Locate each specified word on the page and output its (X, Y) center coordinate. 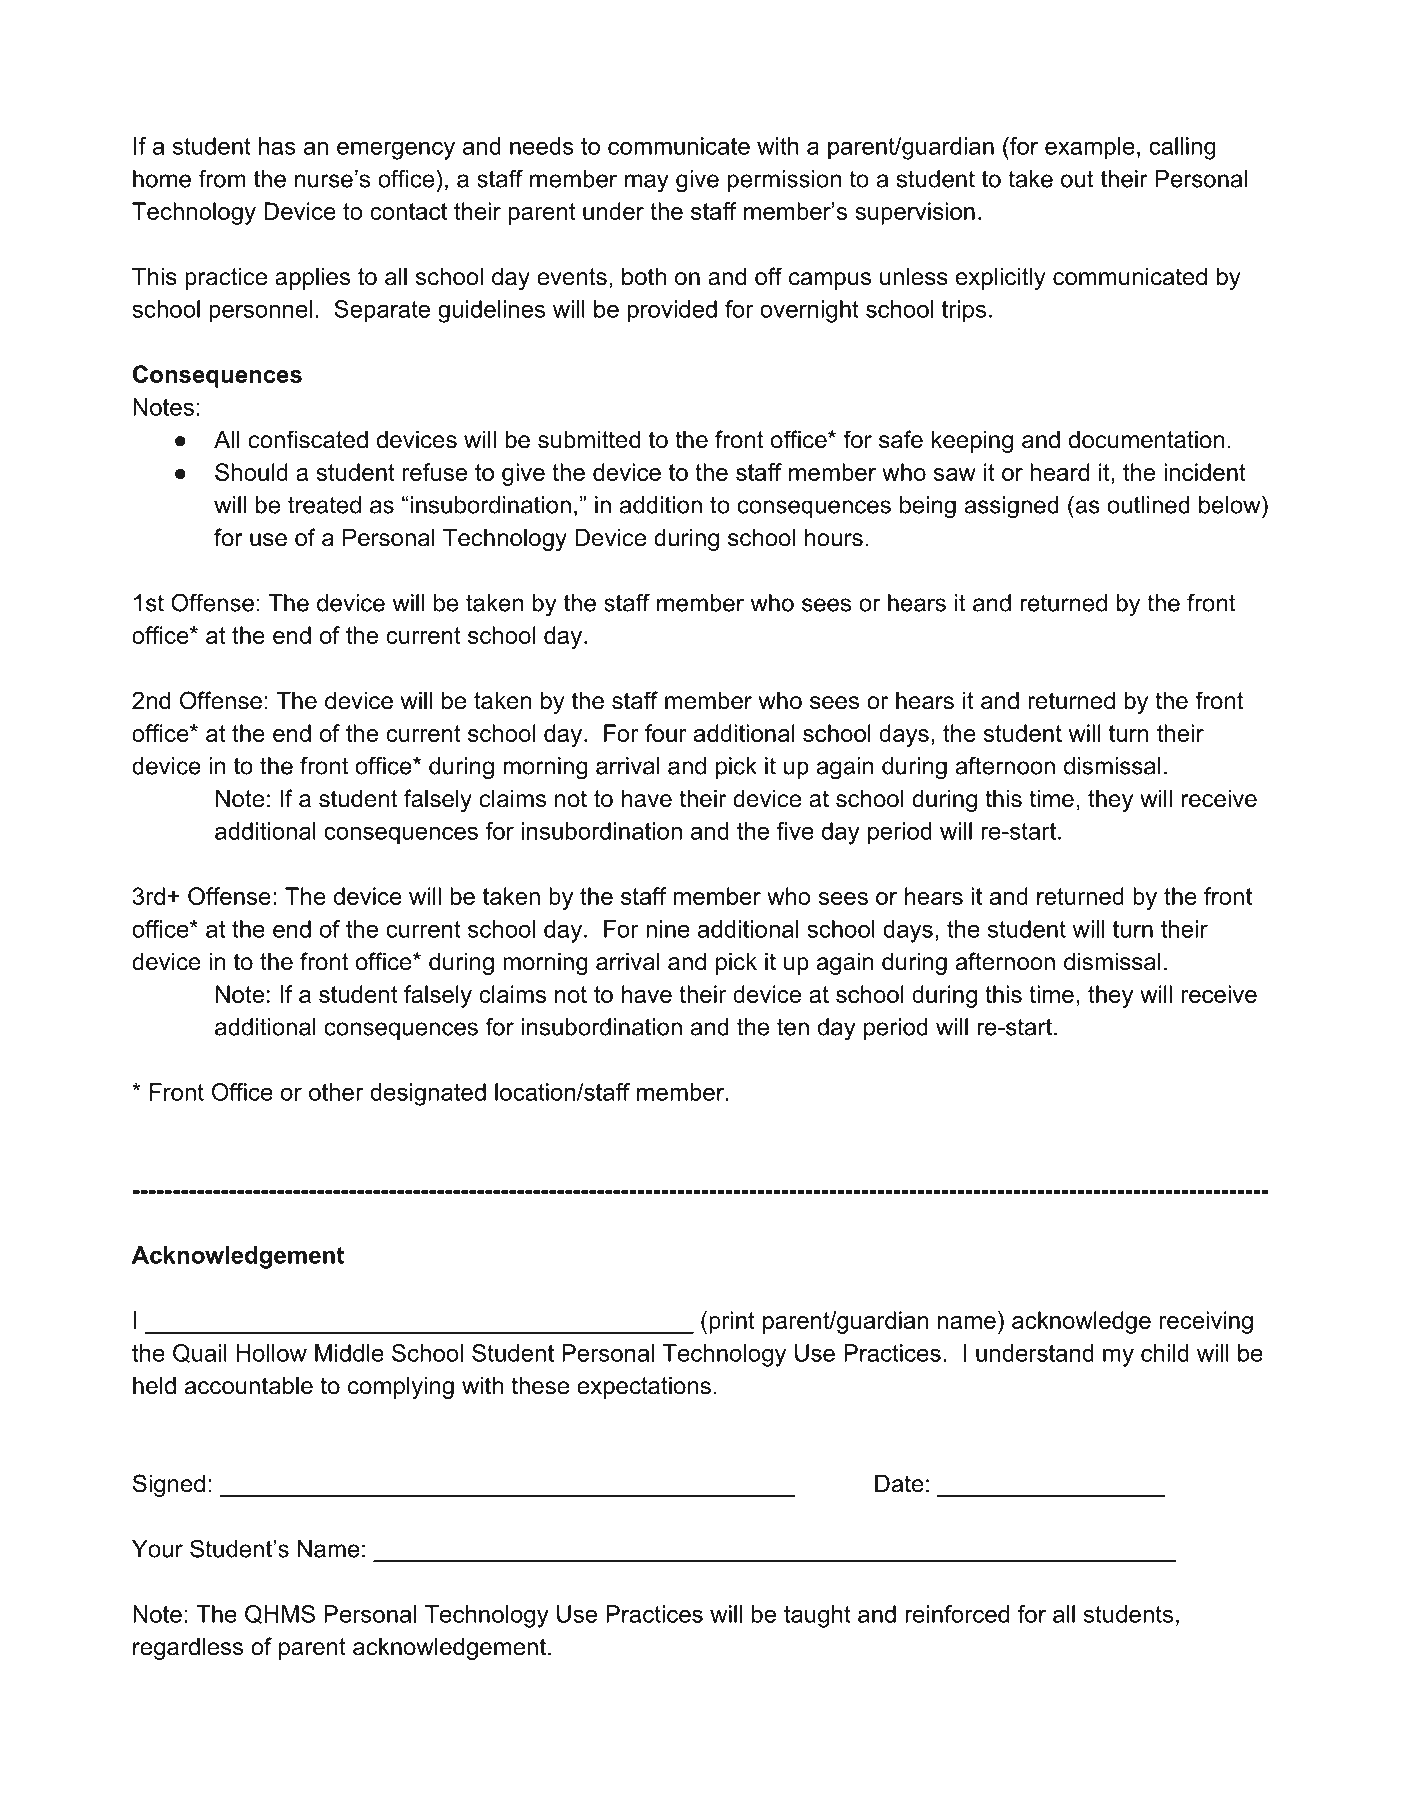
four (666, 733)
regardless (188, 1648)
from (222, 178)
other (336, 1092)
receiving (1206, 1322)
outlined (1148, 505)
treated (324, 505)
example (1090, 148)
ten (793, 1027)
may (647, 183)
